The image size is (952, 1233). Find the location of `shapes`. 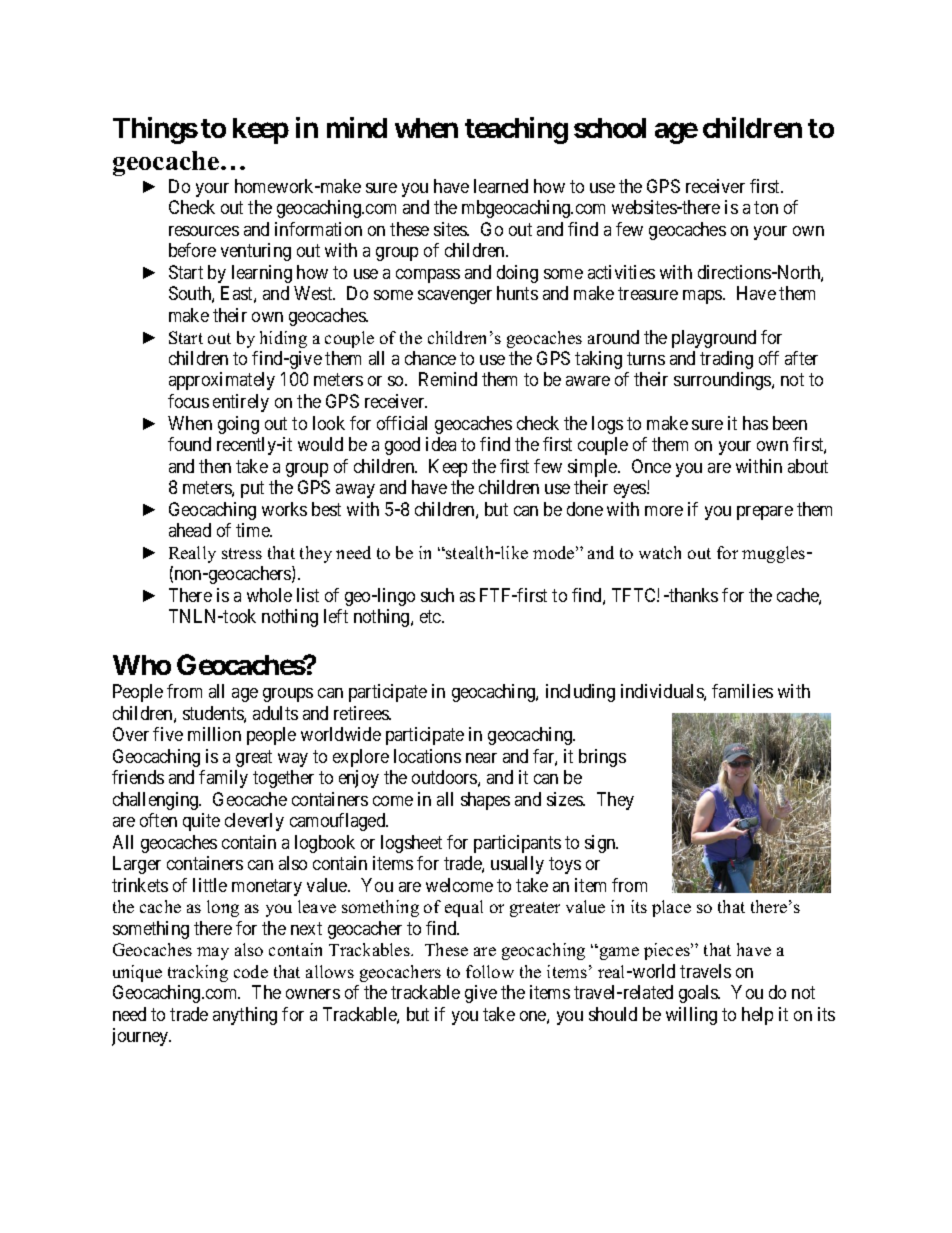

shapes is located at coordinates (485, 801).
